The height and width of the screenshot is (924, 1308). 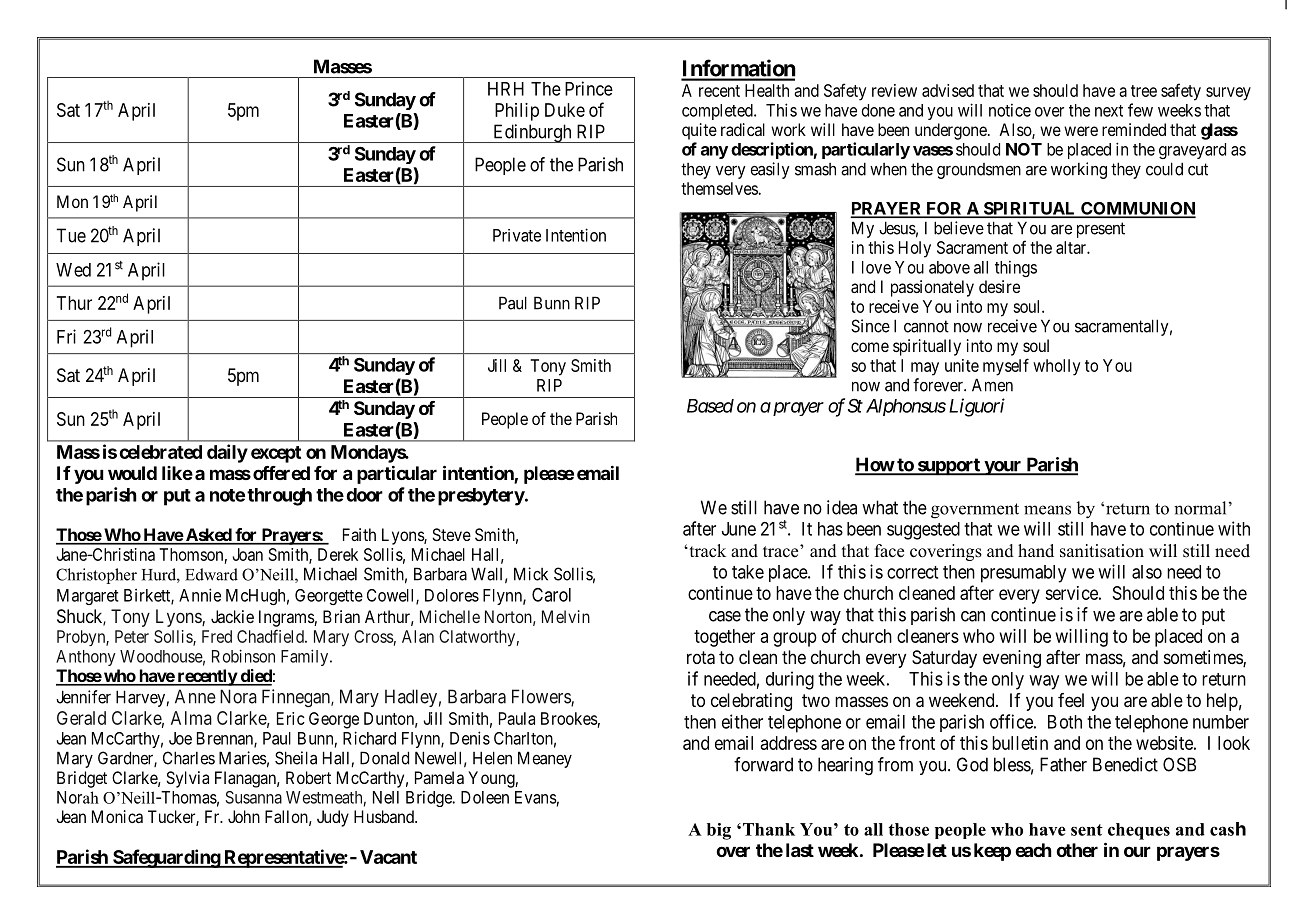 What do you see at coordinates (1109, 111) in the screenshot?
I see `next` at bounding box center [1109, 111].
